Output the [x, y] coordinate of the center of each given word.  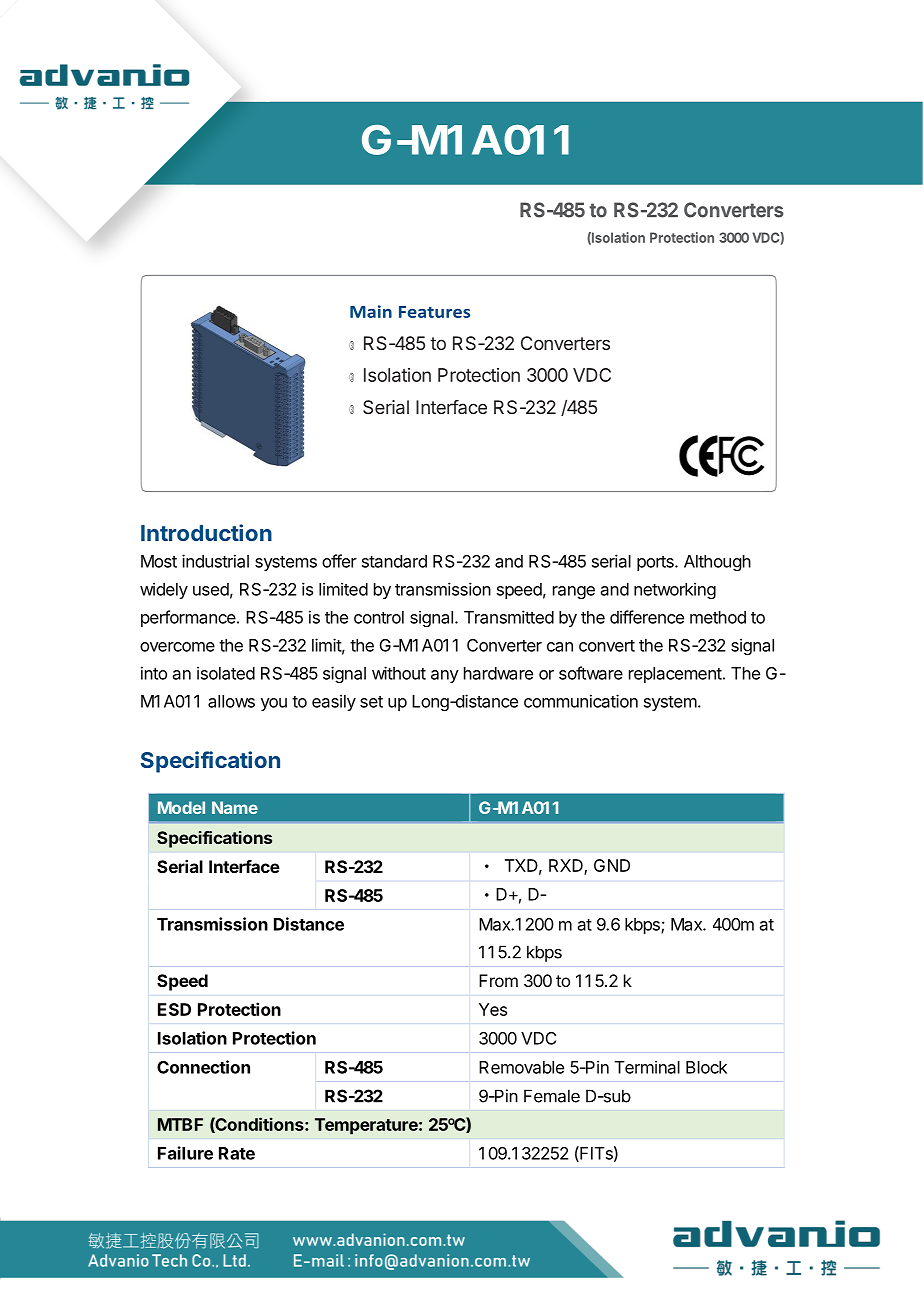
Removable [521, 1067]
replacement [675, 675]
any [445, 676]
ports [656, 563]
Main [371, 311]
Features [434, 312]
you [274, 704]
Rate [237, 1153]
